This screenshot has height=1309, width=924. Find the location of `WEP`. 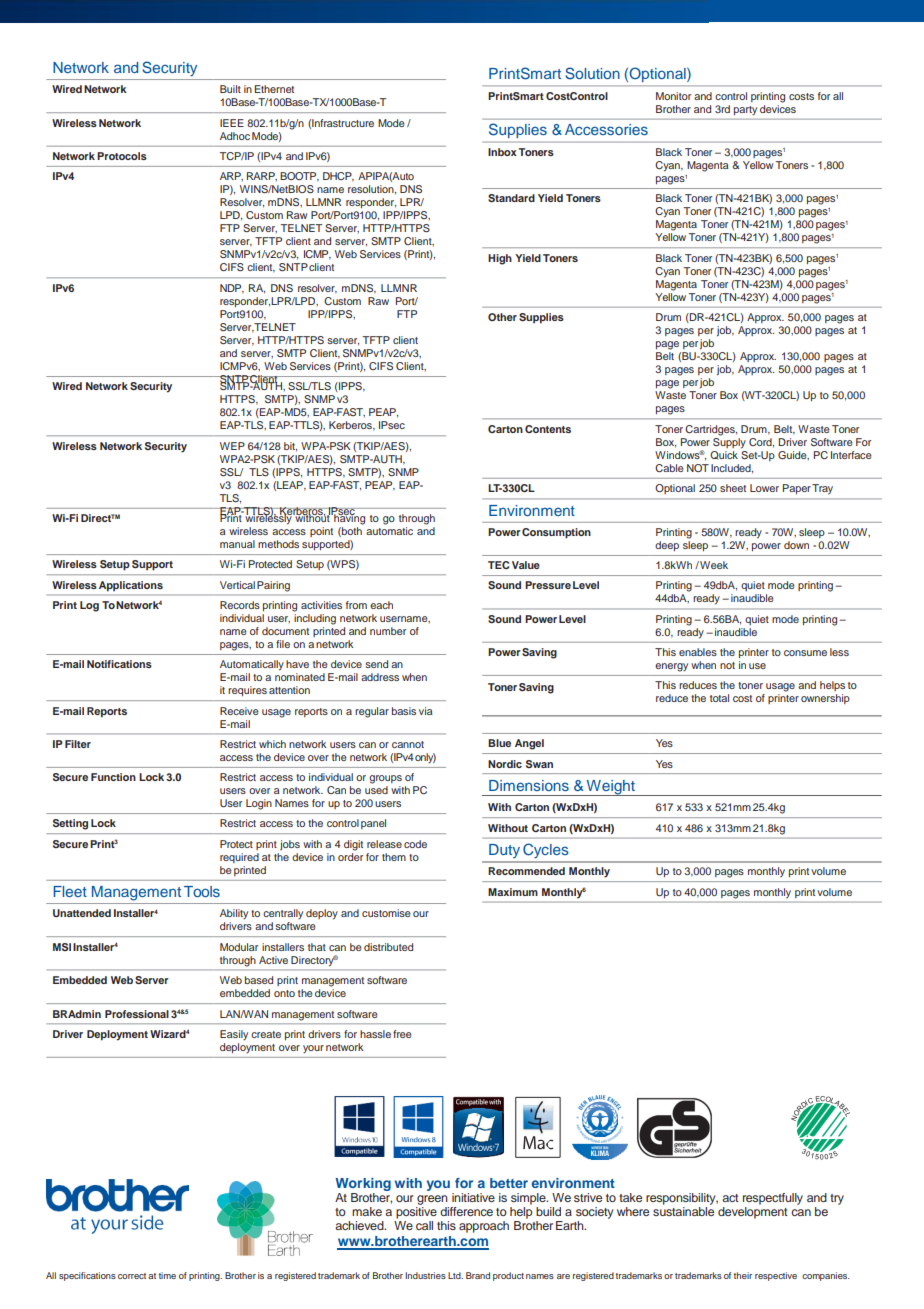

WEP is located at coordinates (232, 446).
